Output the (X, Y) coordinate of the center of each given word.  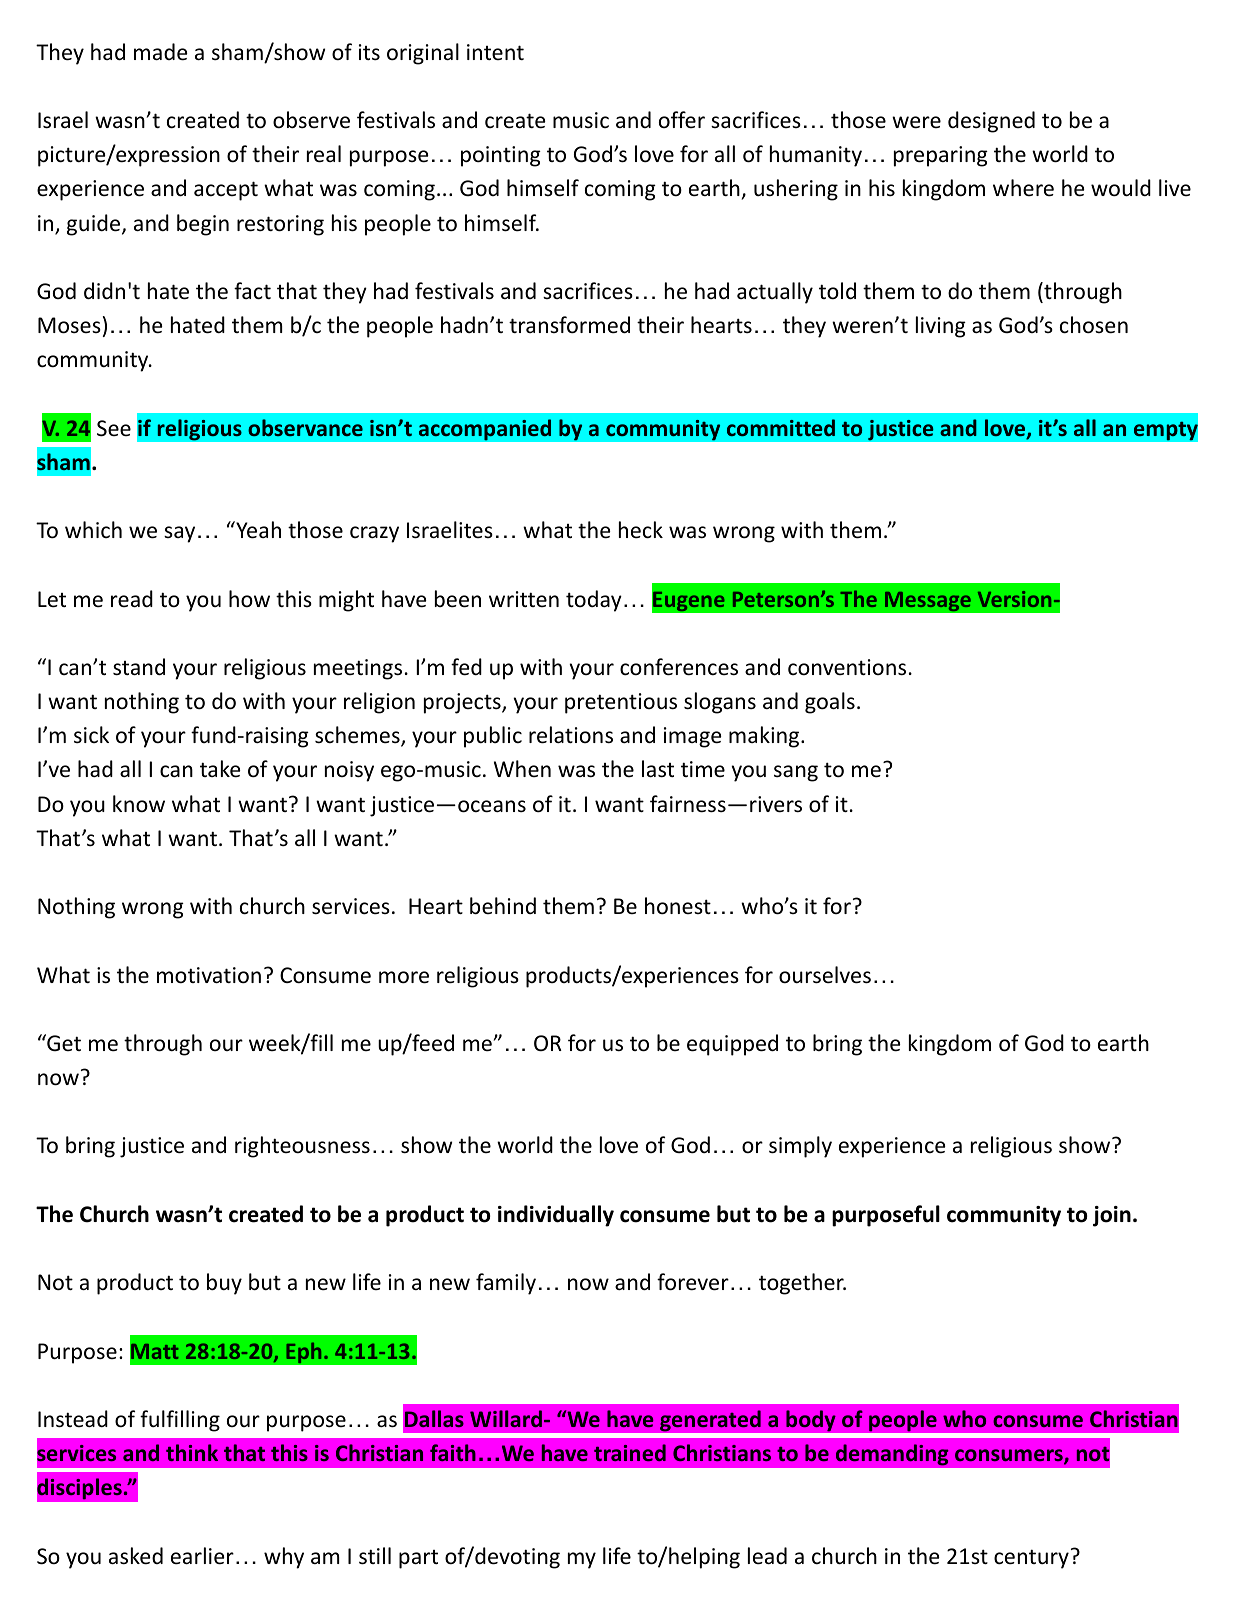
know (139, 804)
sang (796, 773)
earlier (202, 1556)
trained (630, 1452)
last (658, 769)
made (161, 52)
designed (991, 122)
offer (682, 119)
